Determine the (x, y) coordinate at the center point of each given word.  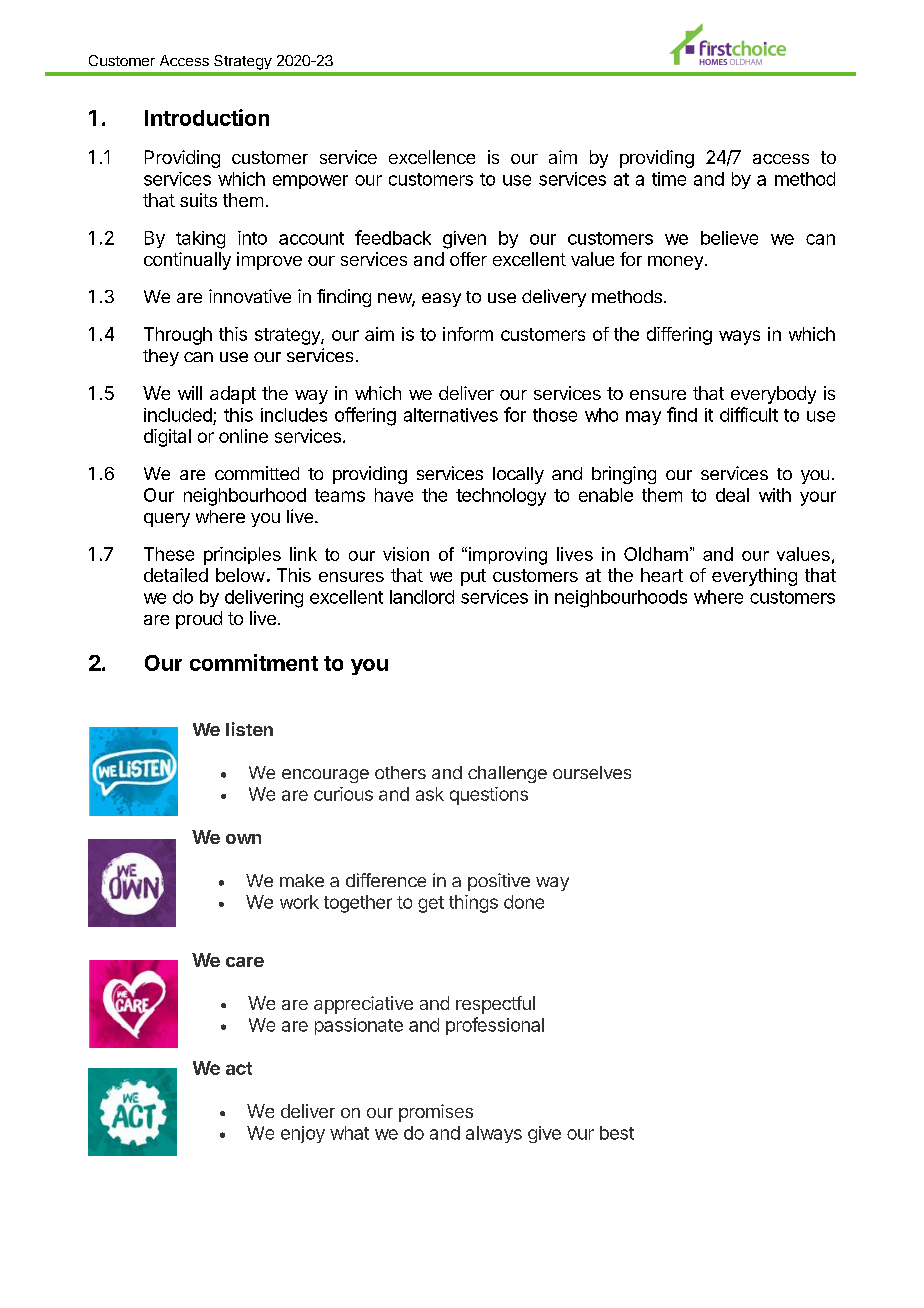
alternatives (451, 415)
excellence (432, 157)
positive (499, 882)
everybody (773, 395)
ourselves (592, 772)
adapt (233, 395)
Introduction (207, 117)
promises (436, 1113)
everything (754, 577)
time (669, 179)
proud (199, 620)
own (243, 839)
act (239, 1068)
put (473, 577)
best (617, 1133)
